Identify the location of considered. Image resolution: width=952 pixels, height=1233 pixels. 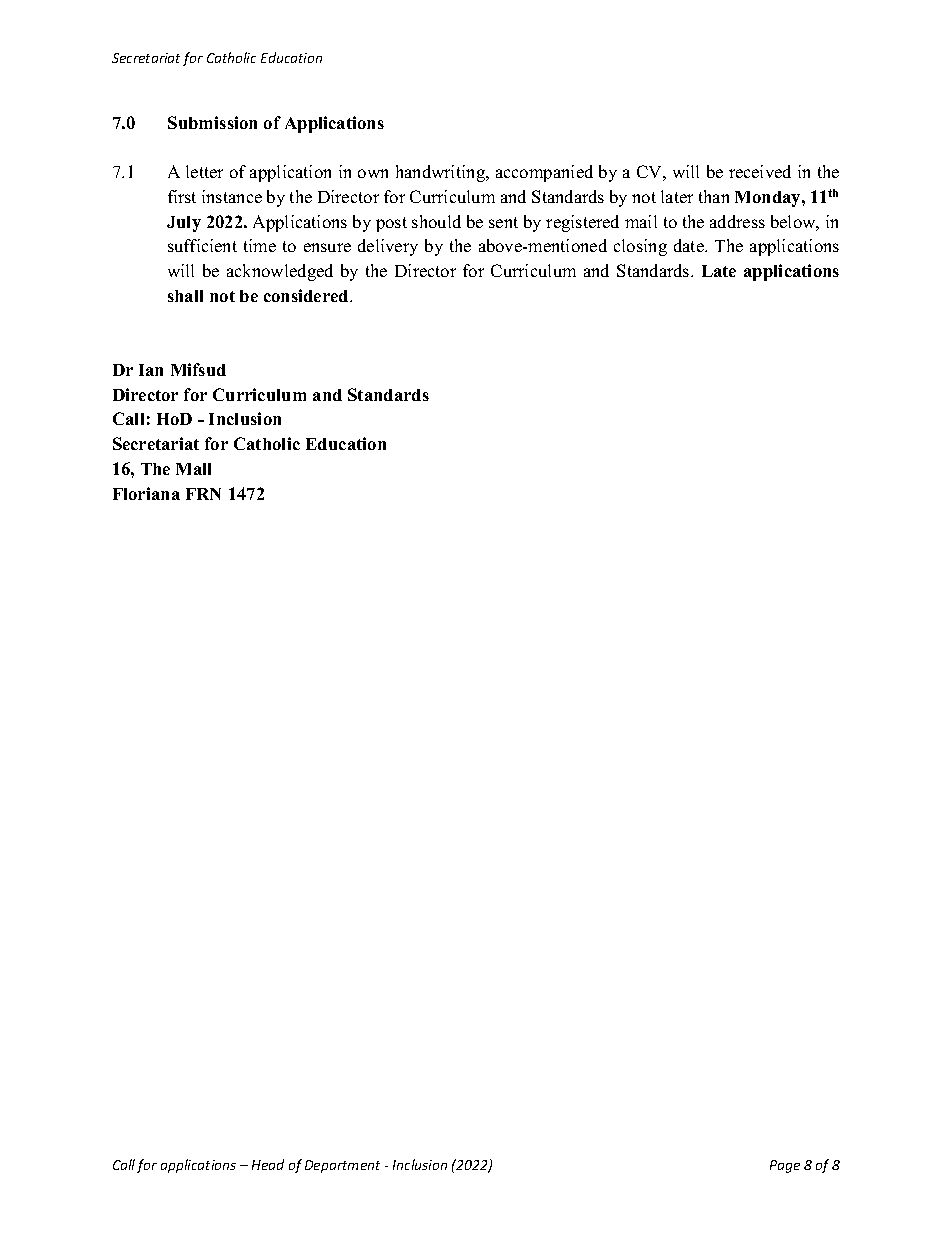
(307, 295).
